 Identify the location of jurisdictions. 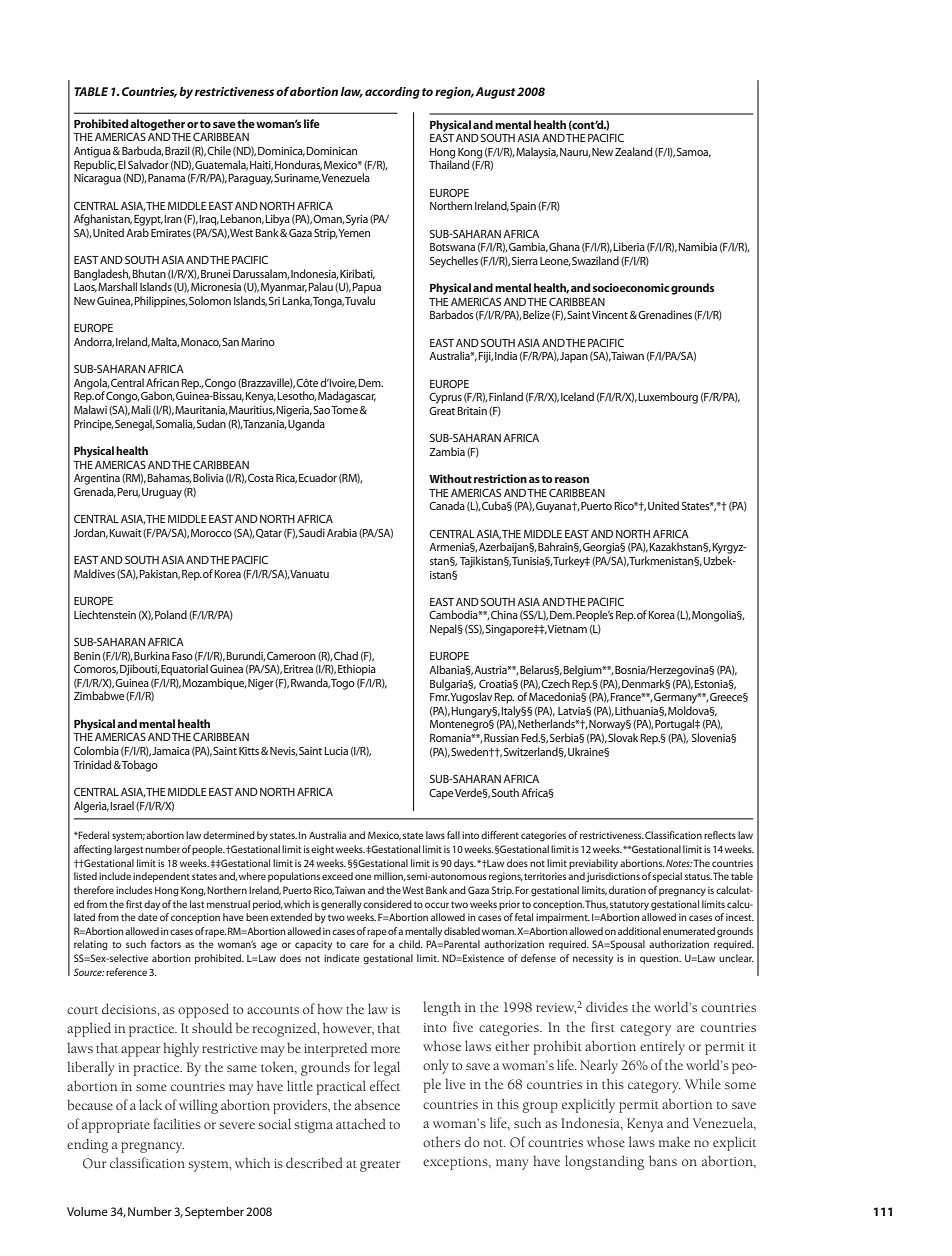
(613, 877).
